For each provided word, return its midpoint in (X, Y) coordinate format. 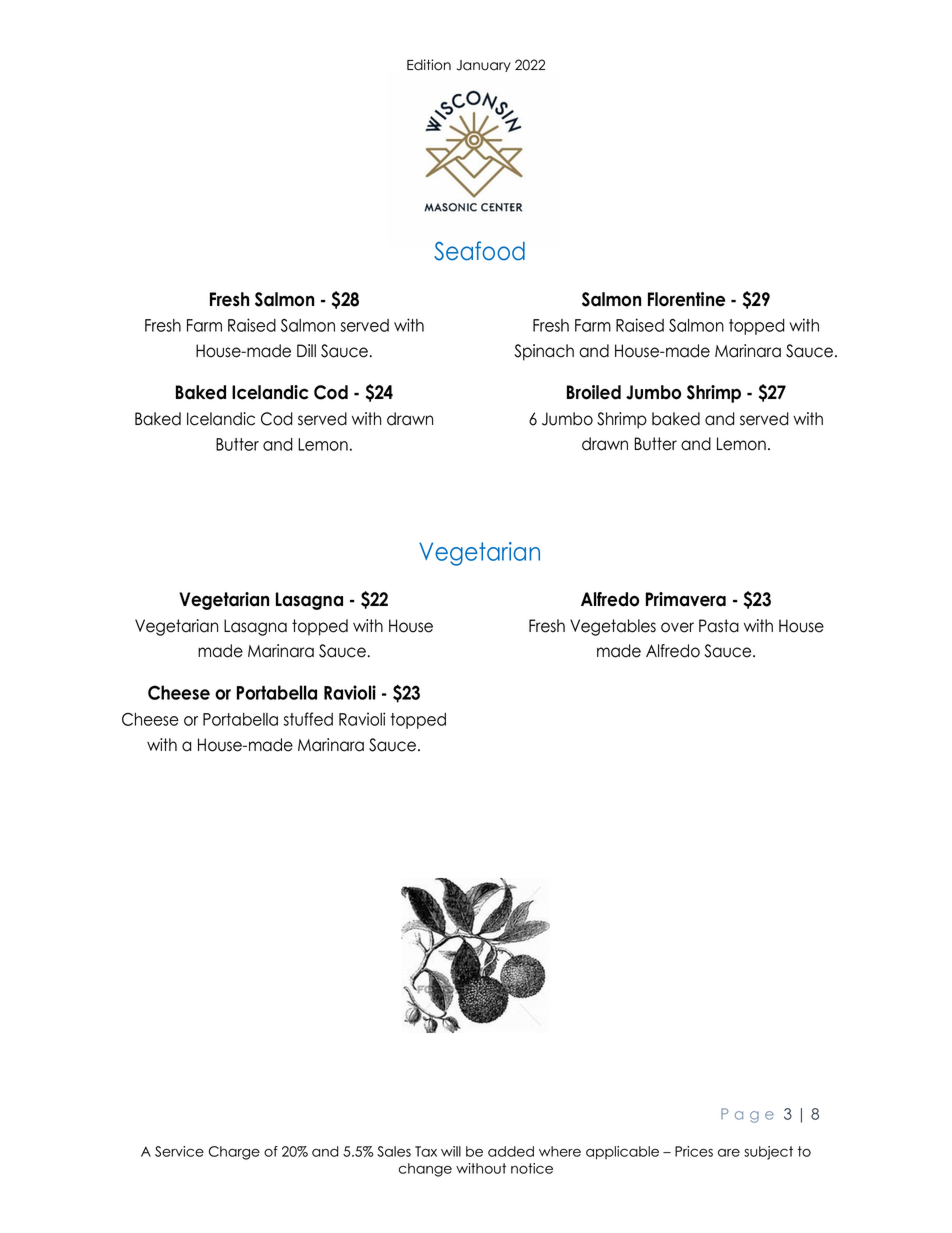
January (484, 66)
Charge (234, 1153)
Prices (694, 1151)
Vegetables (613, 627)
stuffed (308, 719)
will (451, 1151)
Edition (429, 65)
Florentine (686, 299)
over (677, 627)
